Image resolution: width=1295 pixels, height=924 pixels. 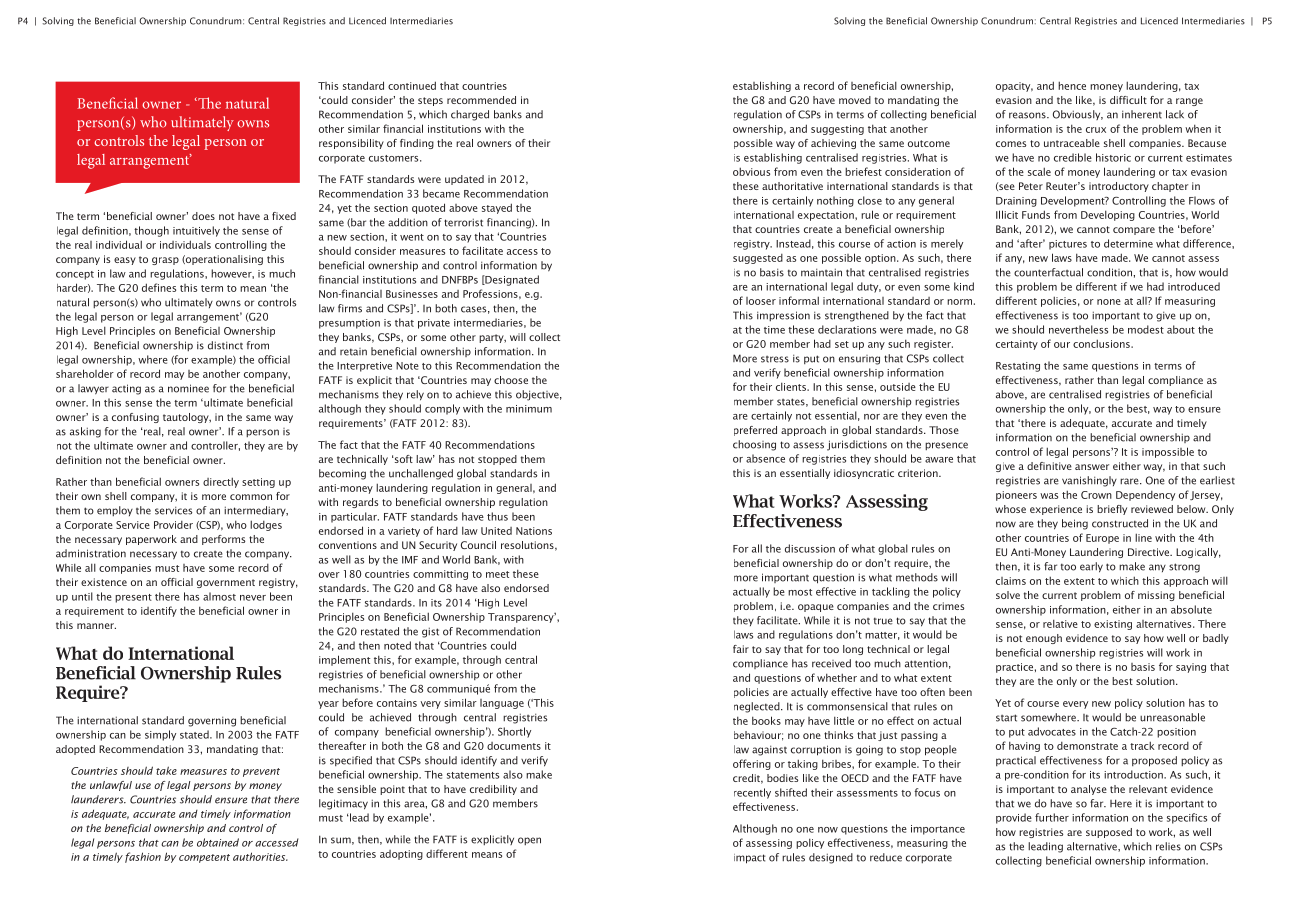 What do you see at coordinates (218, 842) in the screenshot?
I see `obtained` at bounding box center [218, 842].
